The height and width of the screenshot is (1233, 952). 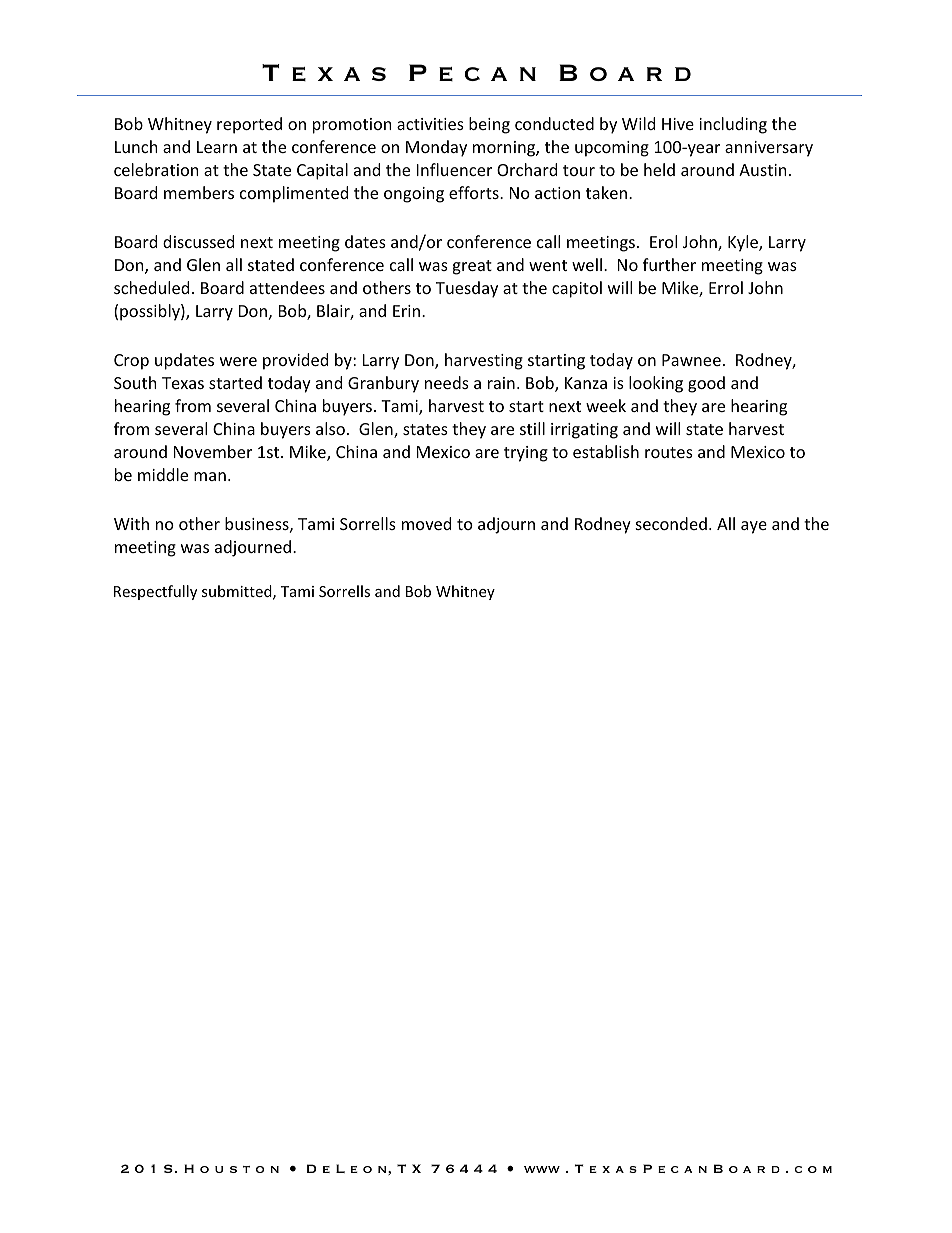 I want to click on Learn, so click(x=217, y=147).
